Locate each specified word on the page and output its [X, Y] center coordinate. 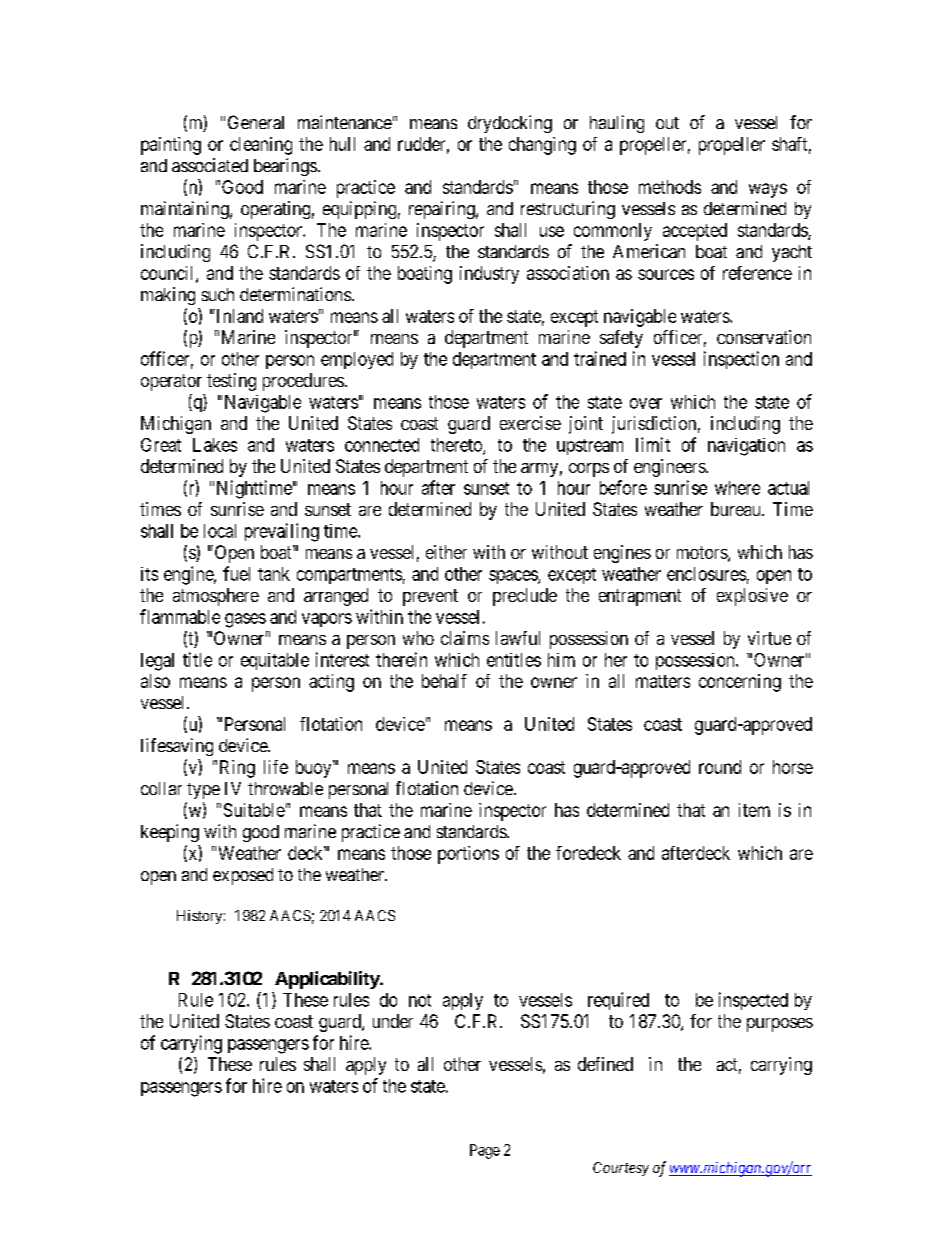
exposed [243, 876]
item [754, 810]
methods [670, 187]
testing [231, 382]
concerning [740, 683]
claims [465, 638]
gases [245, 620]
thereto [457, 446]
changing [542, 146]
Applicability [328, 980]
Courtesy [621, 1169]
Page [485, 1151]
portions [468, 855]
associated [210, 165]
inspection [741, 360]
